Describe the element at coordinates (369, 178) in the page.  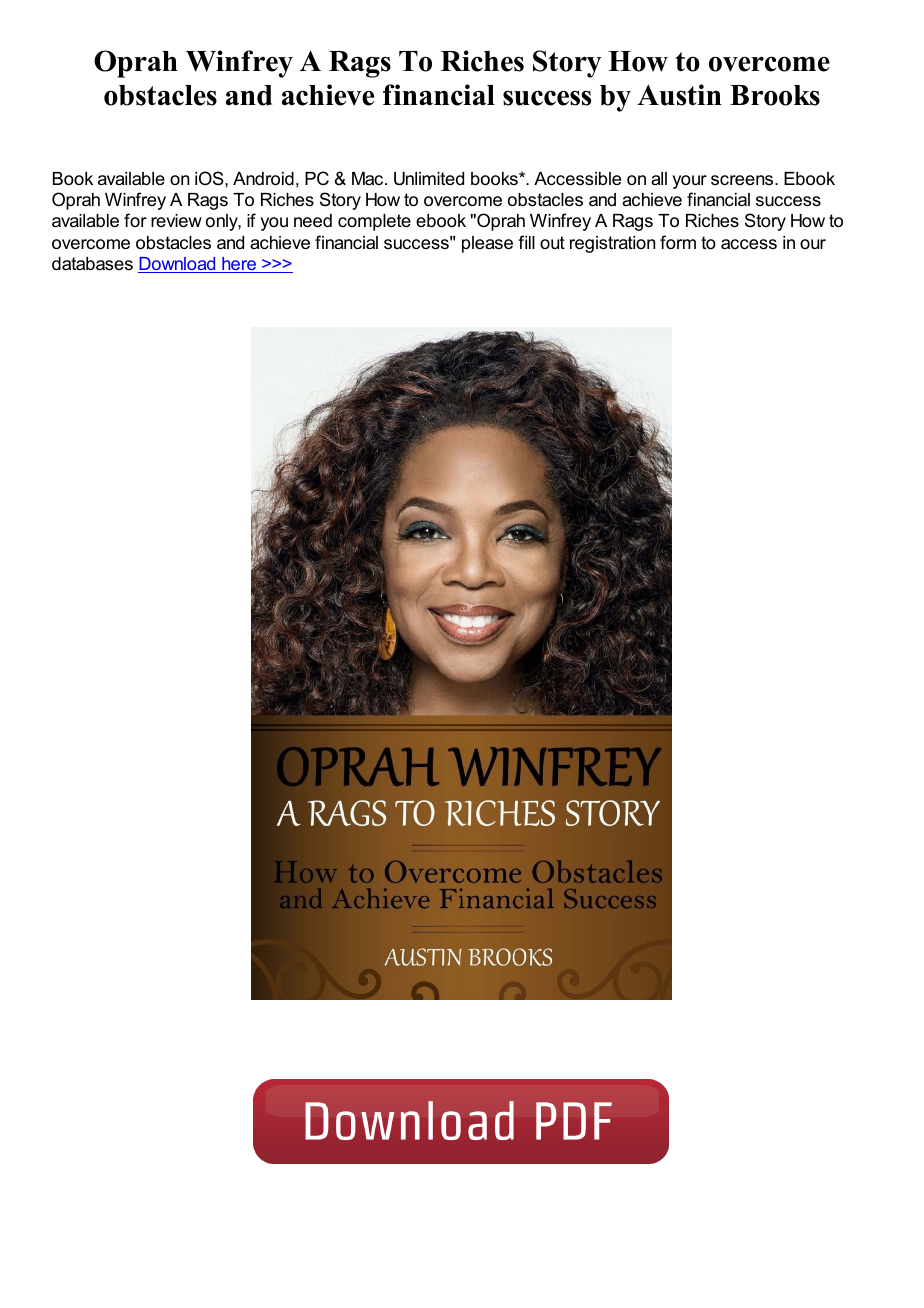
I see `Mac` at that location.
